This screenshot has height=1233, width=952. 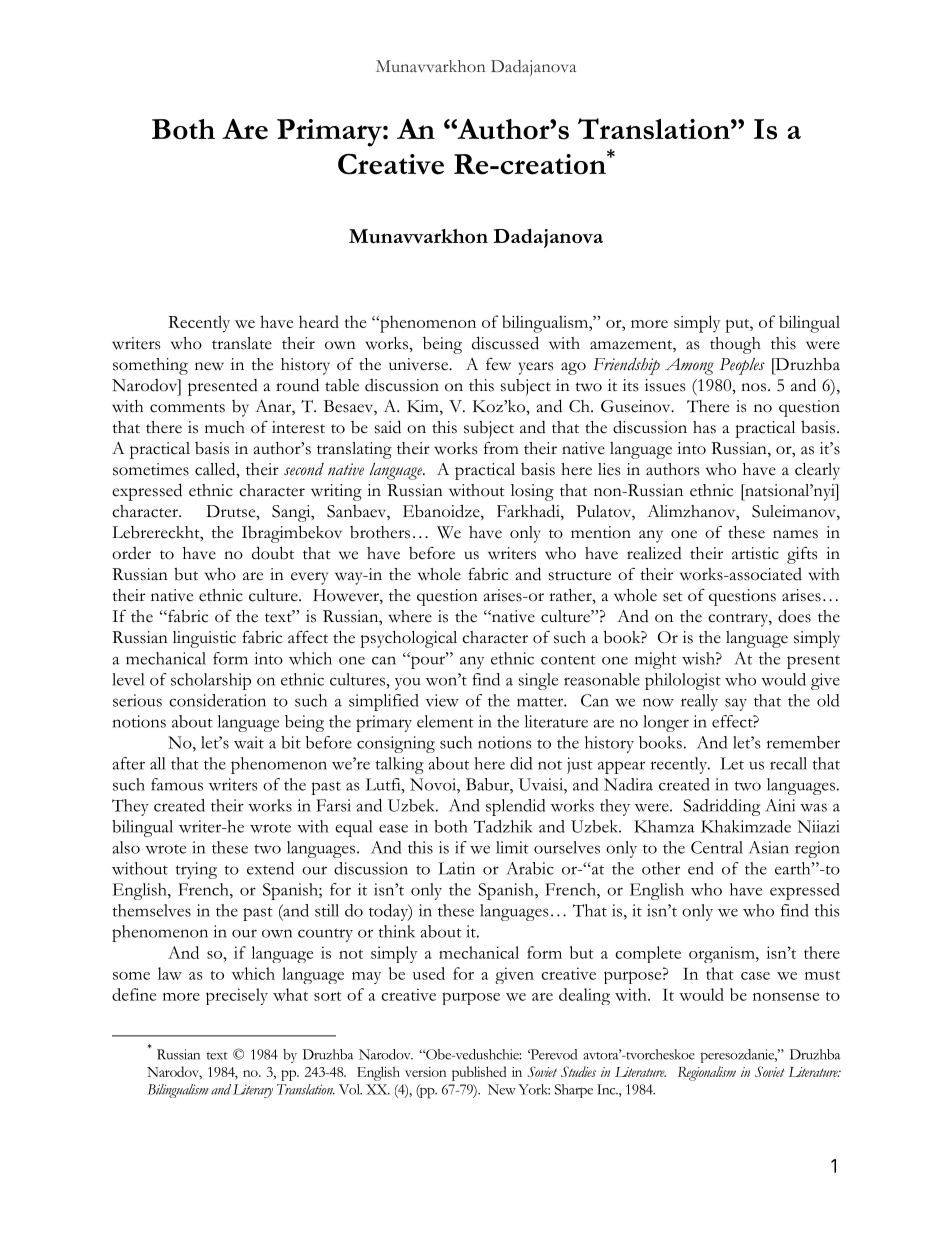 What do you see at coordinates (512, 847) in the screenshot?
I see `limit` at bounding box center [512, 847].
